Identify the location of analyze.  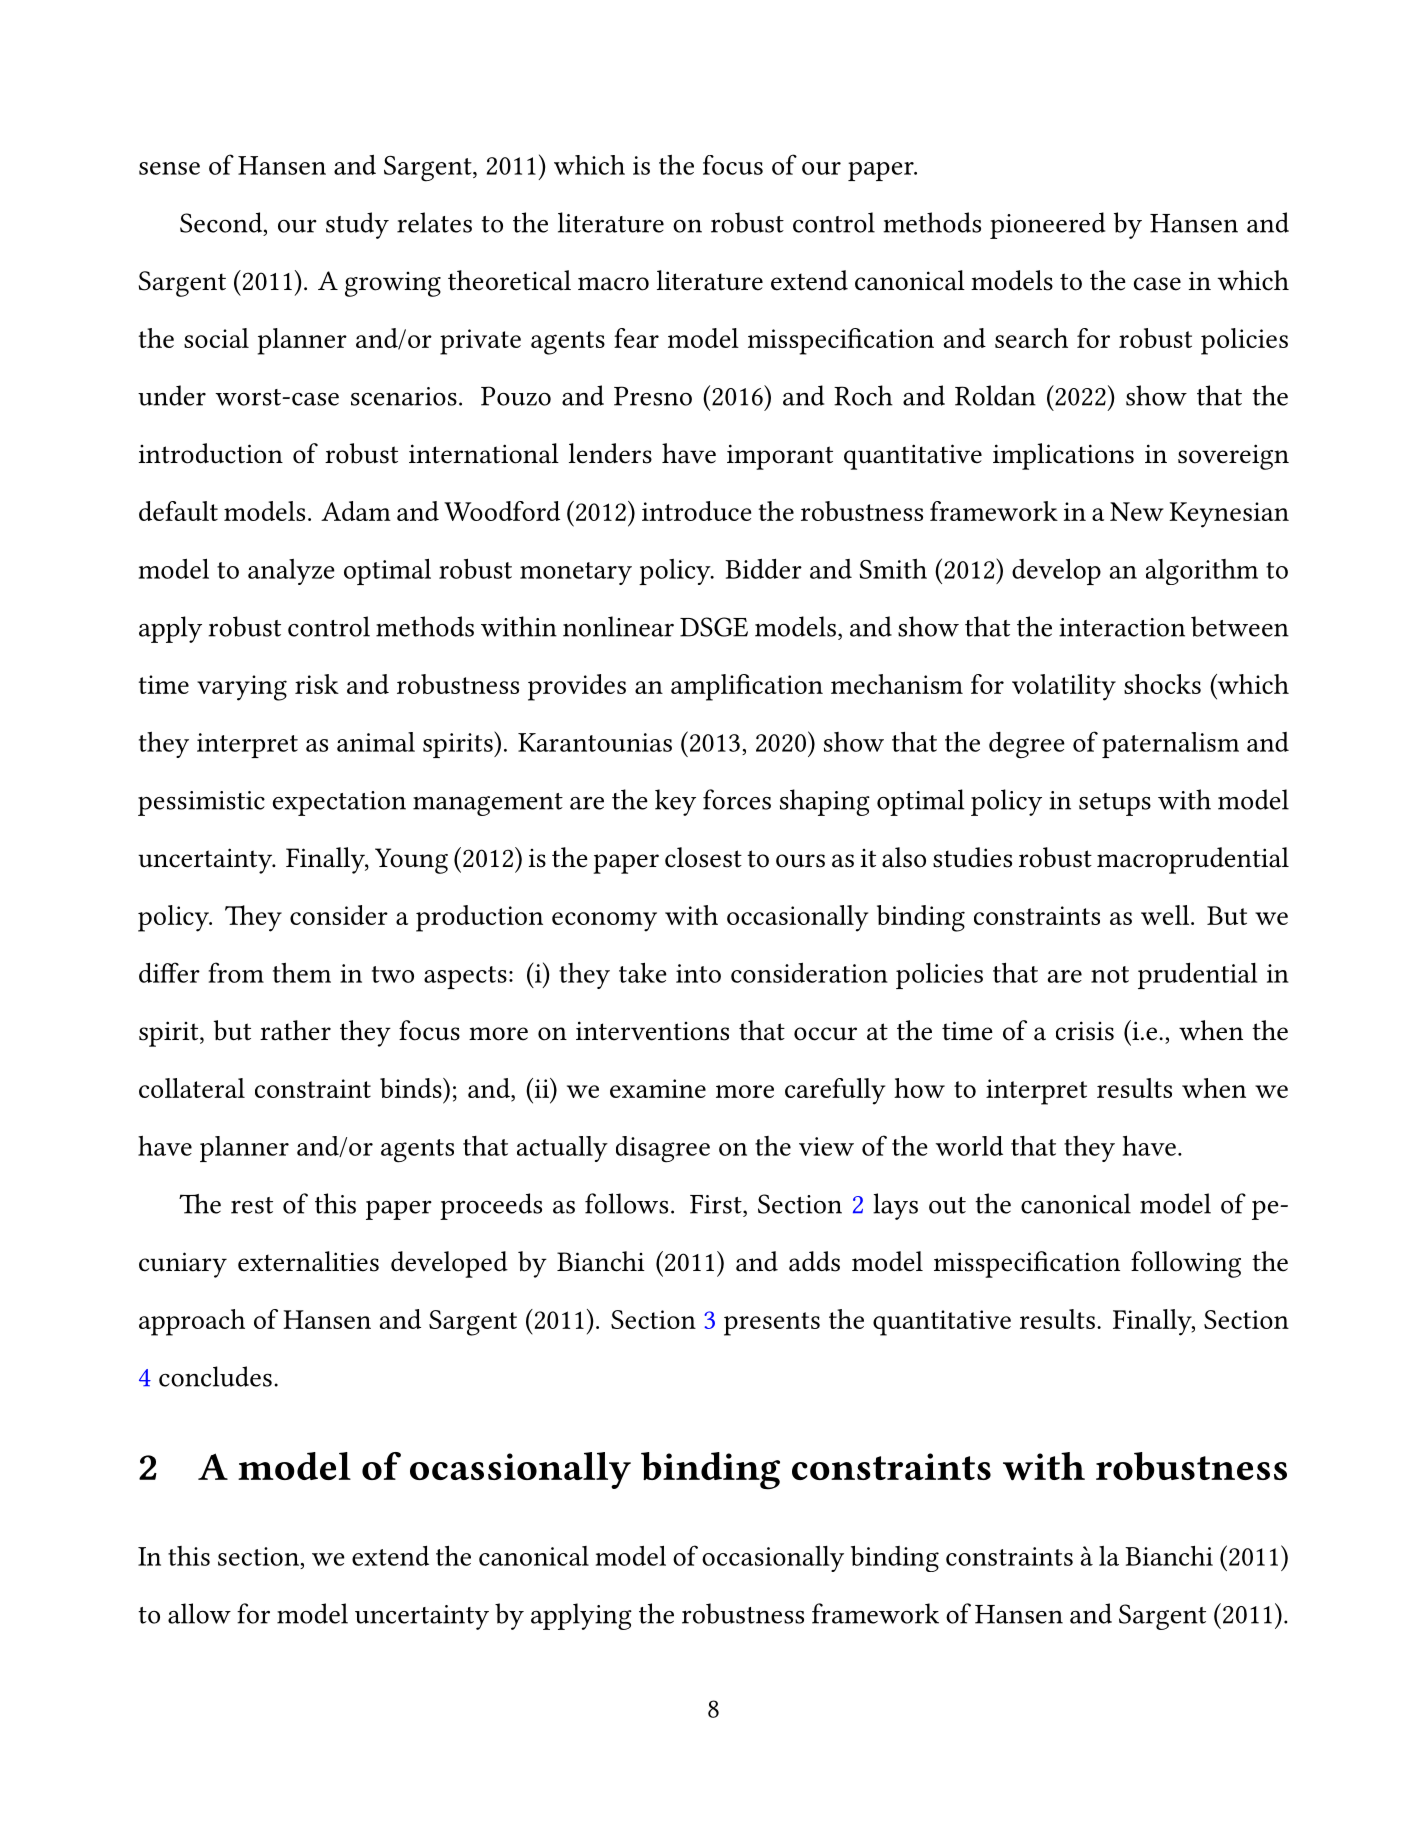
(291, 572).
